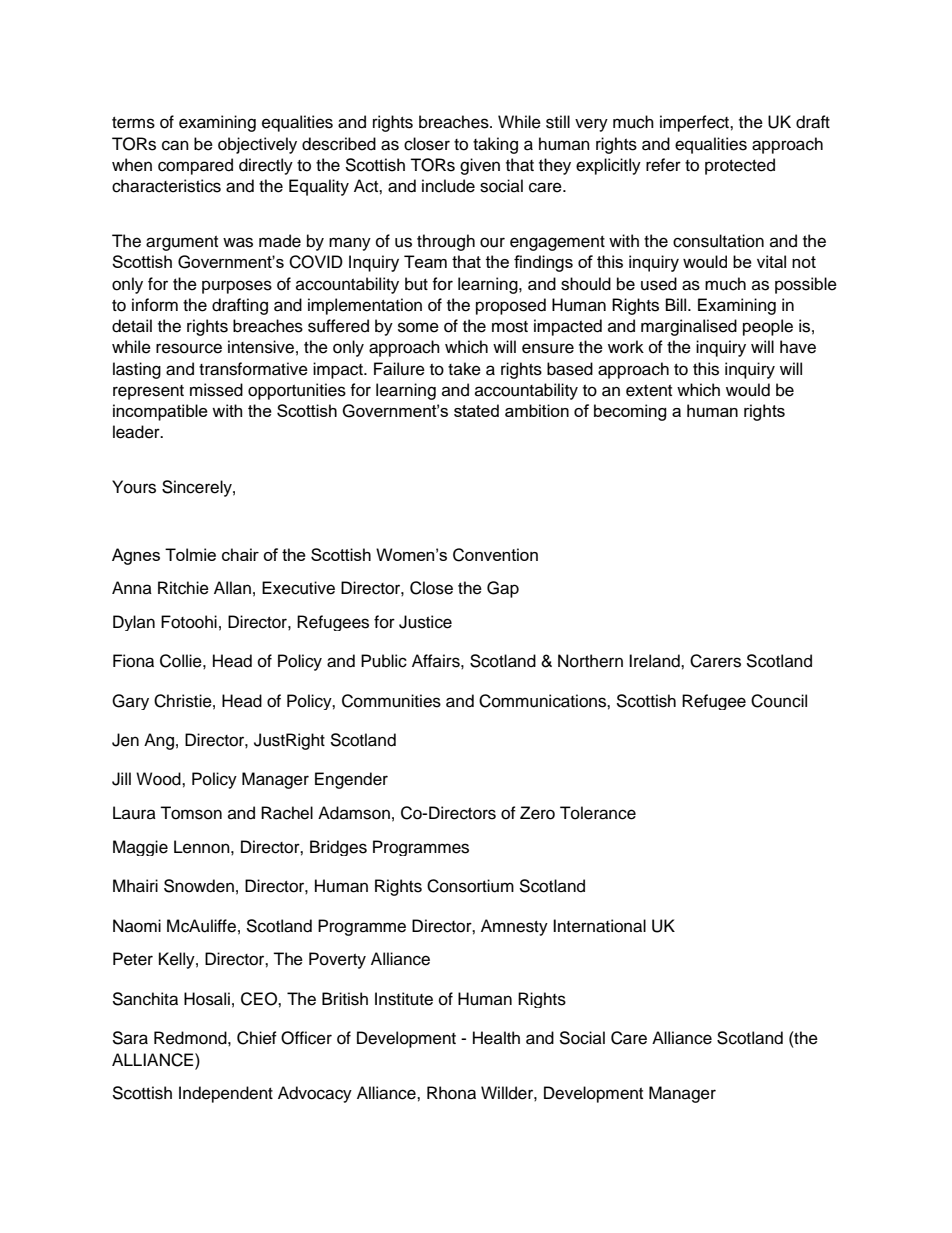  Describe the element at coordinates (480, 166) in the screenshot. I see `given` at that location.
